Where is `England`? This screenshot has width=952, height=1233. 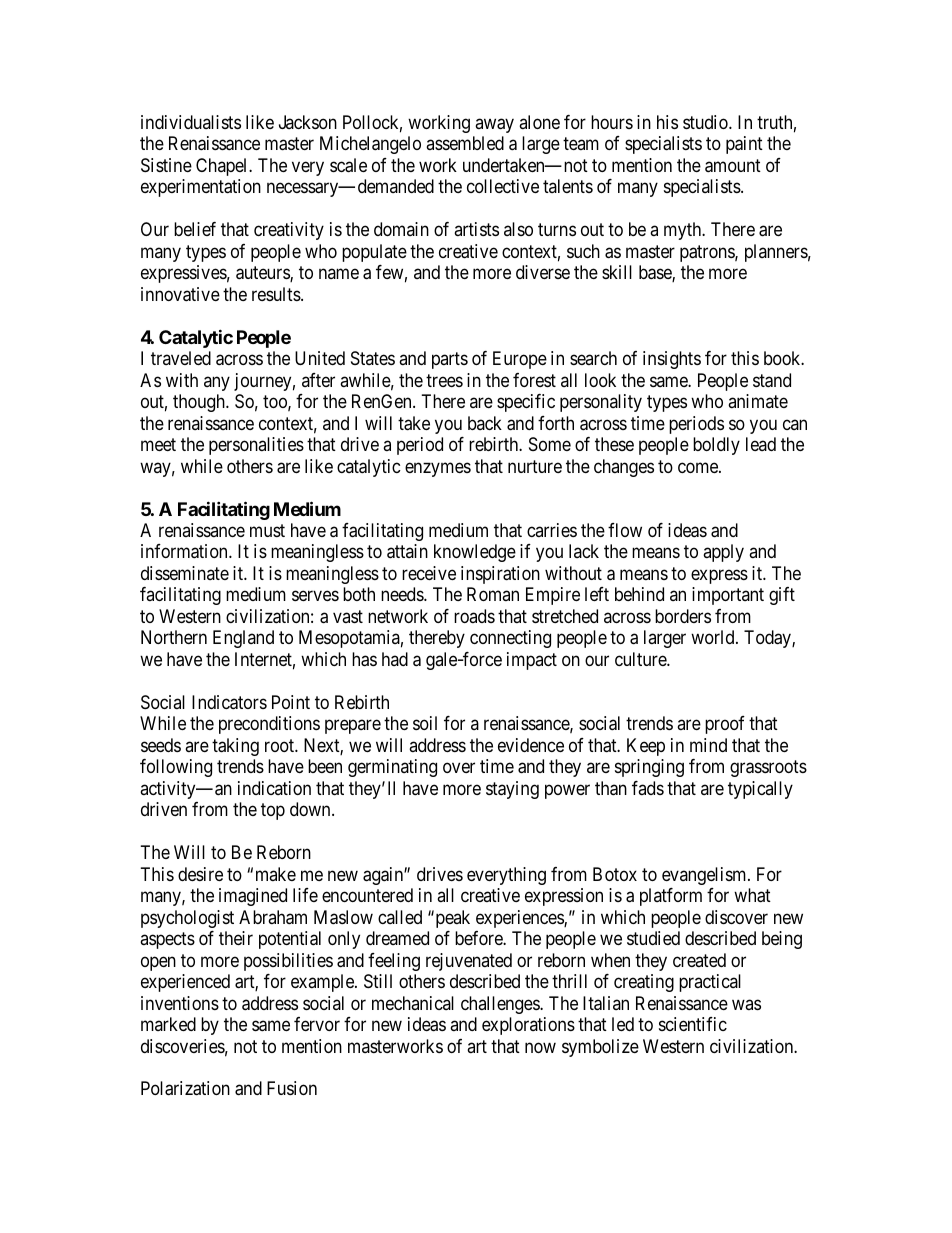 England is located at coordinates (243, 639).
